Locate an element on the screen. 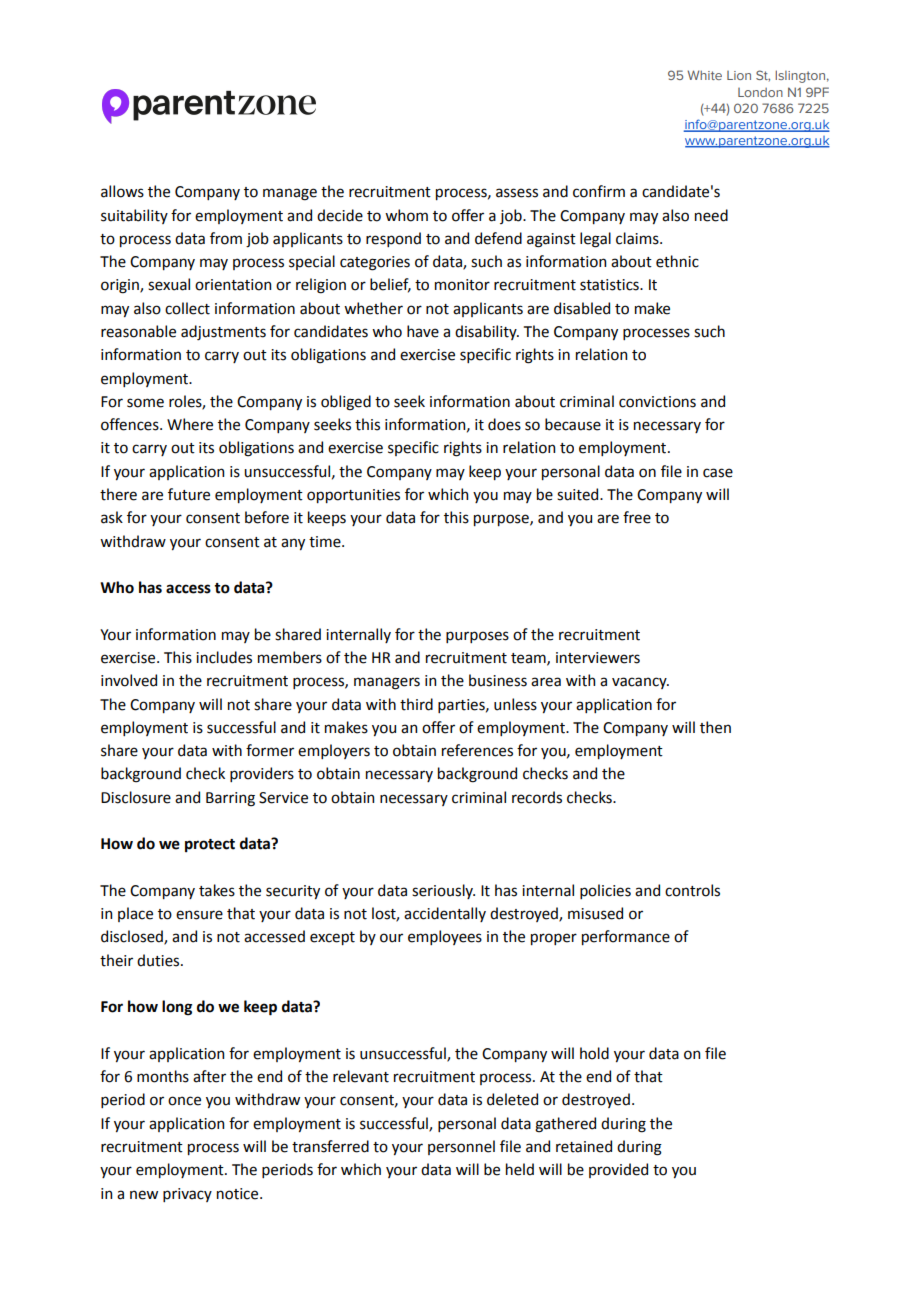  does is located at coordinates (504, 424).
